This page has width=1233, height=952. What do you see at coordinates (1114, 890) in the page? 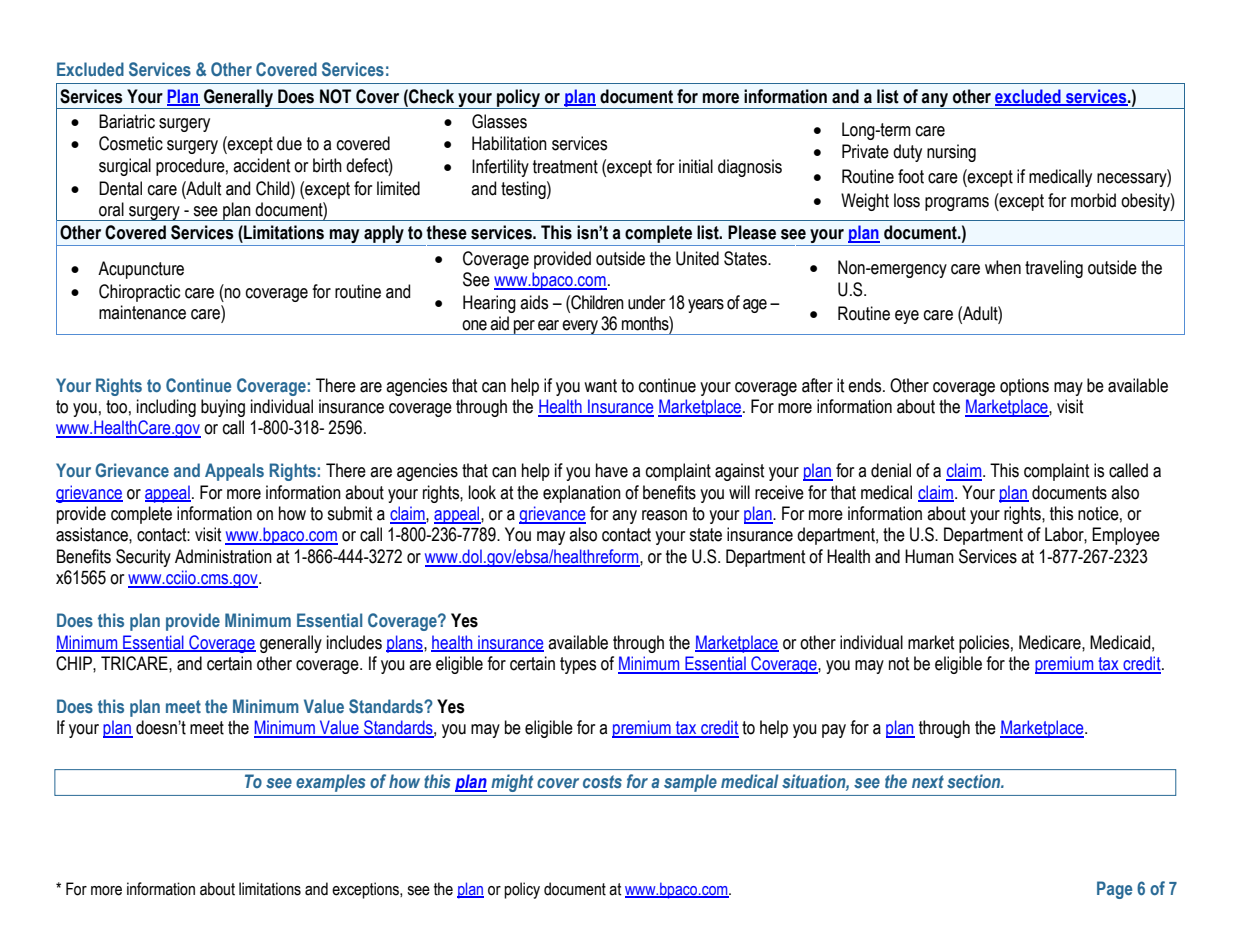
I see `Page` at bounding box center [1114, 890].
